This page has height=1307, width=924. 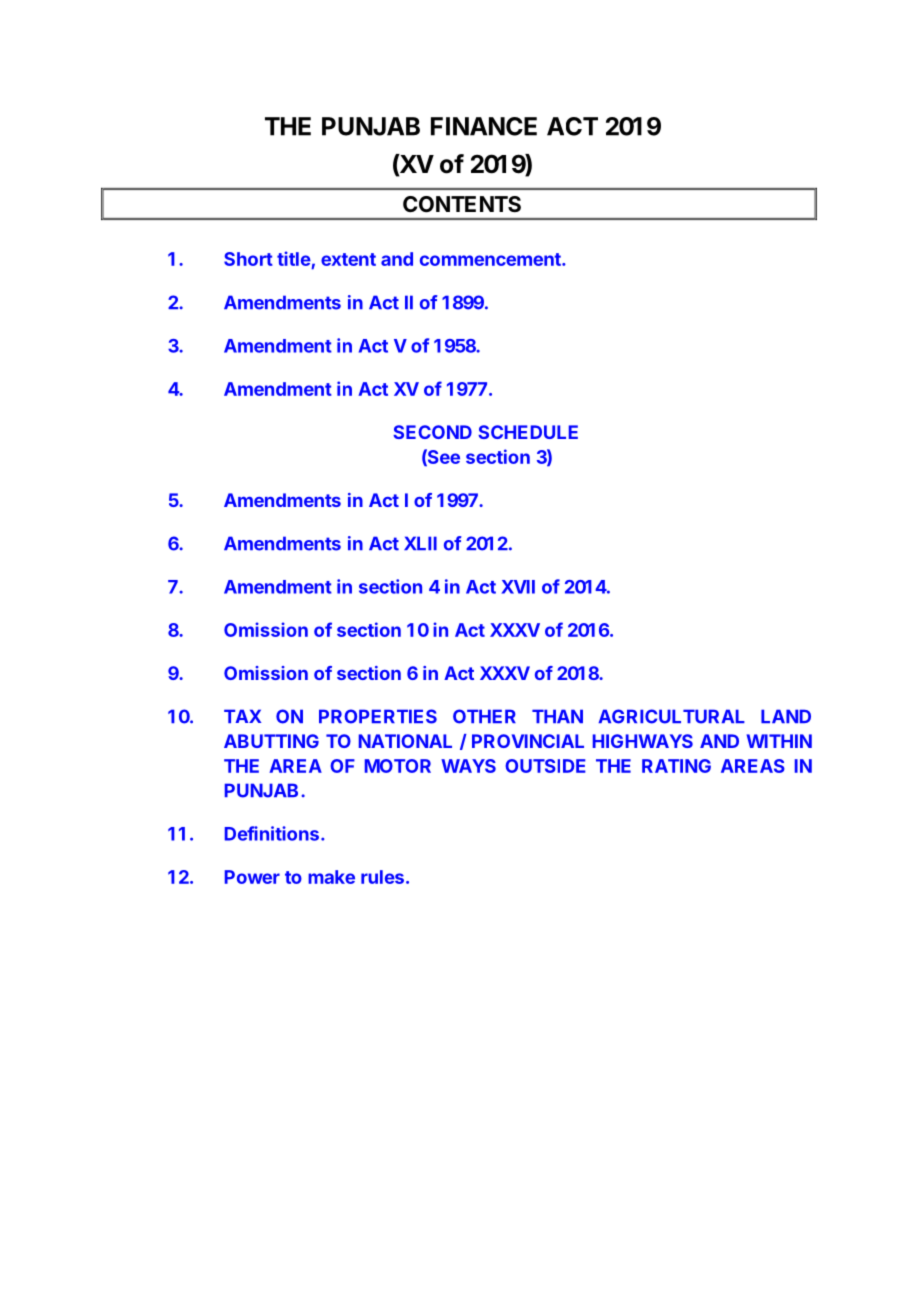 I want to click on title, so click(x=294, y=258).
